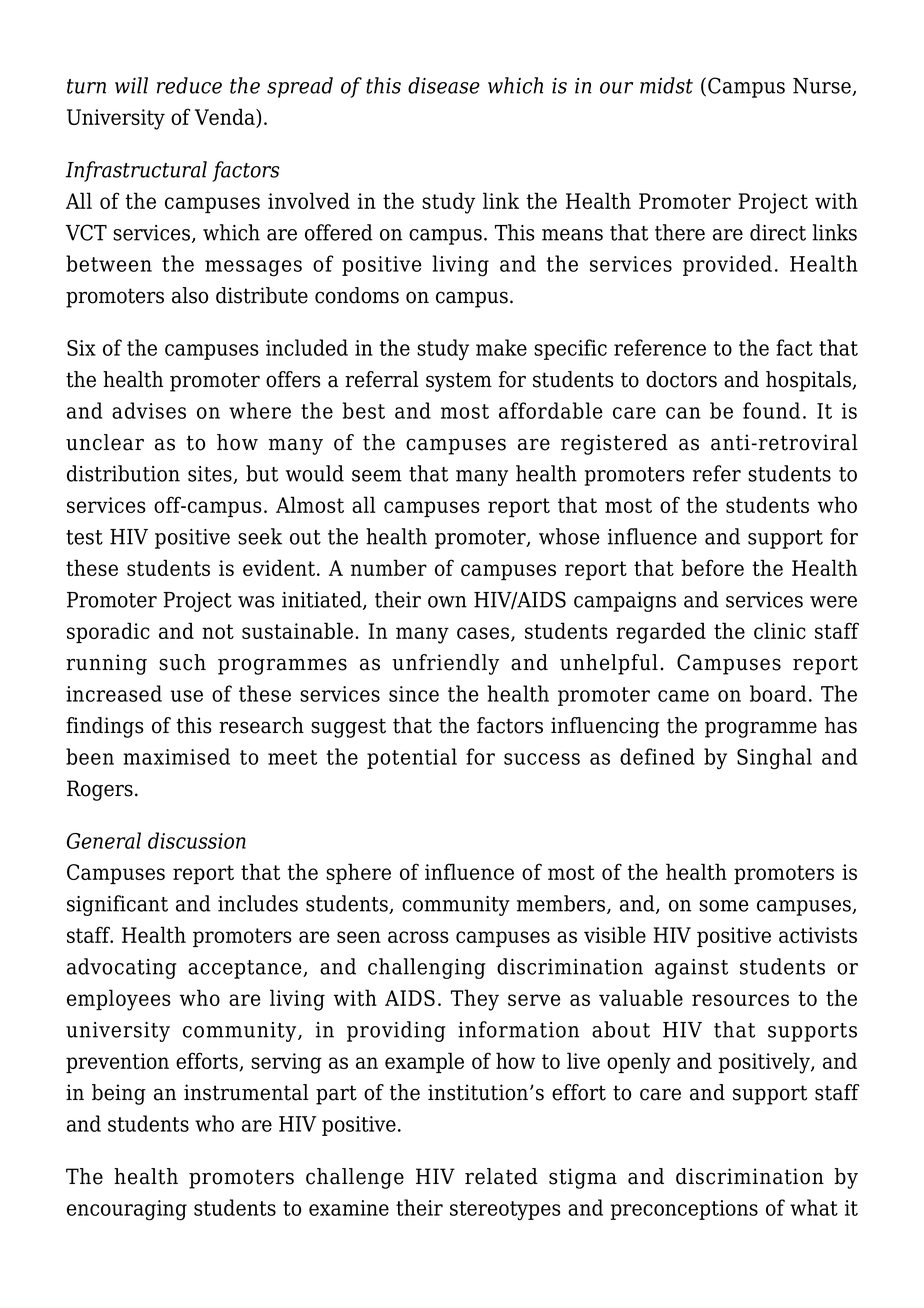 The height and width of the document is (1308, 924). I want to click on system, so click(459, 382).
